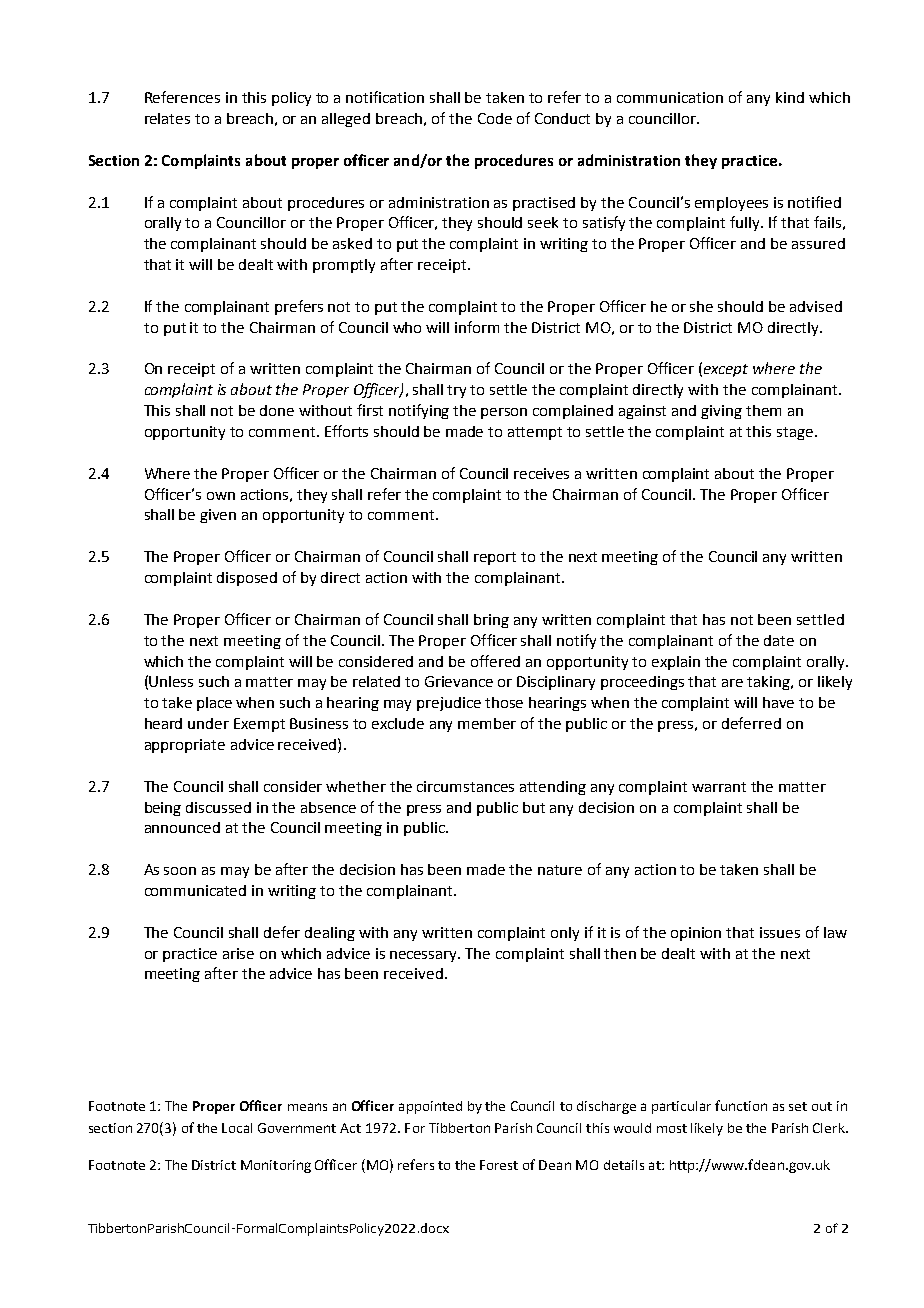 The width and height of the document is (924, 1308). What do you see at coordinates (795, 433) in the document?
I see `stage` at bounding box center [795, 433].
